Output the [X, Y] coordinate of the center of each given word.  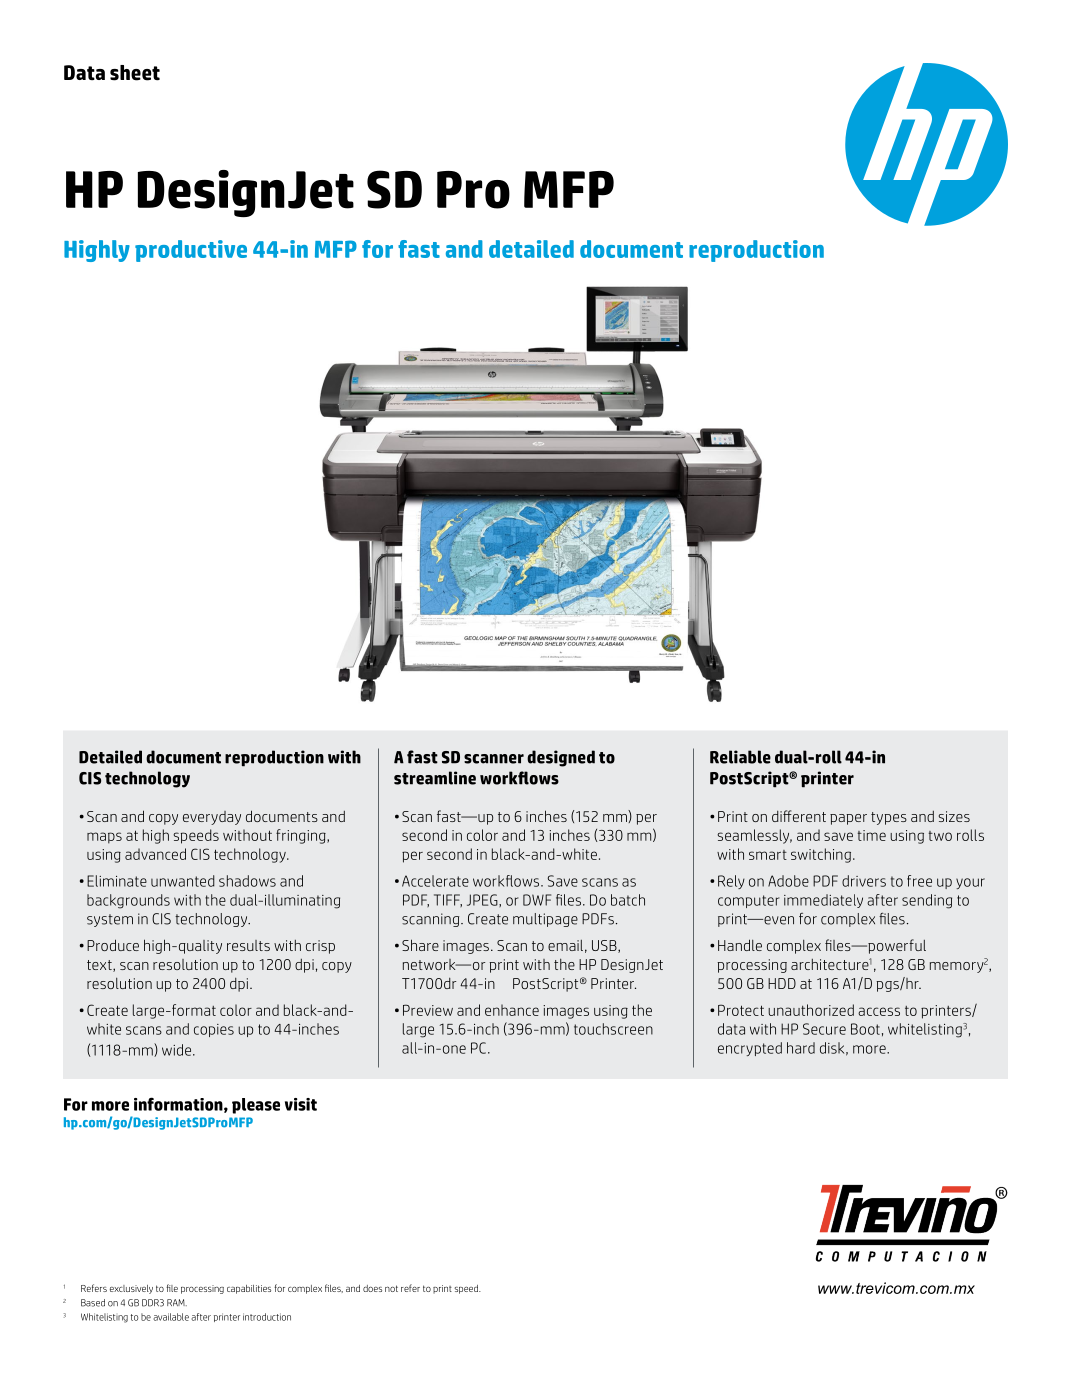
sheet [135, 73]
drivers [864, 881]
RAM [177, 1302]
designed [561, 758]
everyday [212, 818]
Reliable [740, 757]
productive [191, 251]
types [889, 818]
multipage [545, 920]
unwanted [183, 881]
